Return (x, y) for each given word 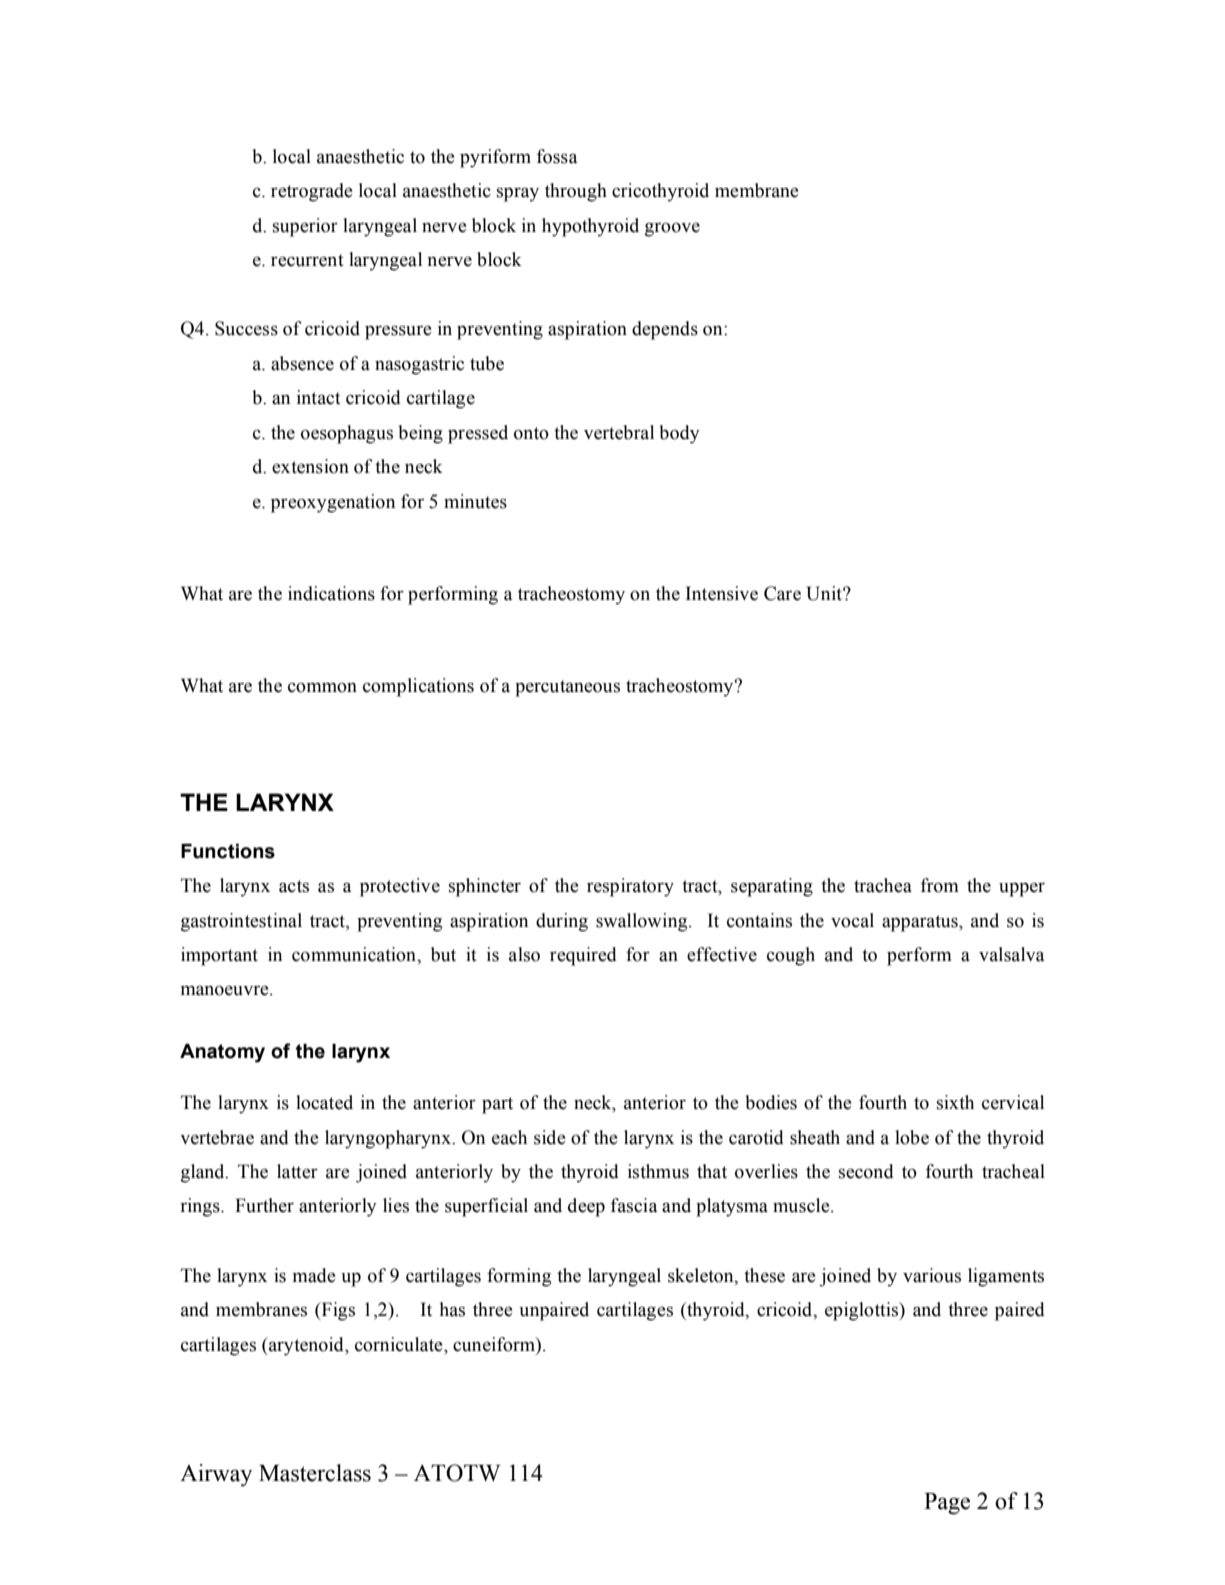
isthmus (658, 1171)
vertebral (619, 432)
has (452, 1309)
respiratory (630, 887)
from (939, 885)
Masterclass (315, 1473)
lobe (912, 1137)
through (576, 192)
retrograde (312, 192)
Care (782, 593)
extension (310, 466)
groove (672, 229)
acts (294, 886)
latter (297, 1171)
